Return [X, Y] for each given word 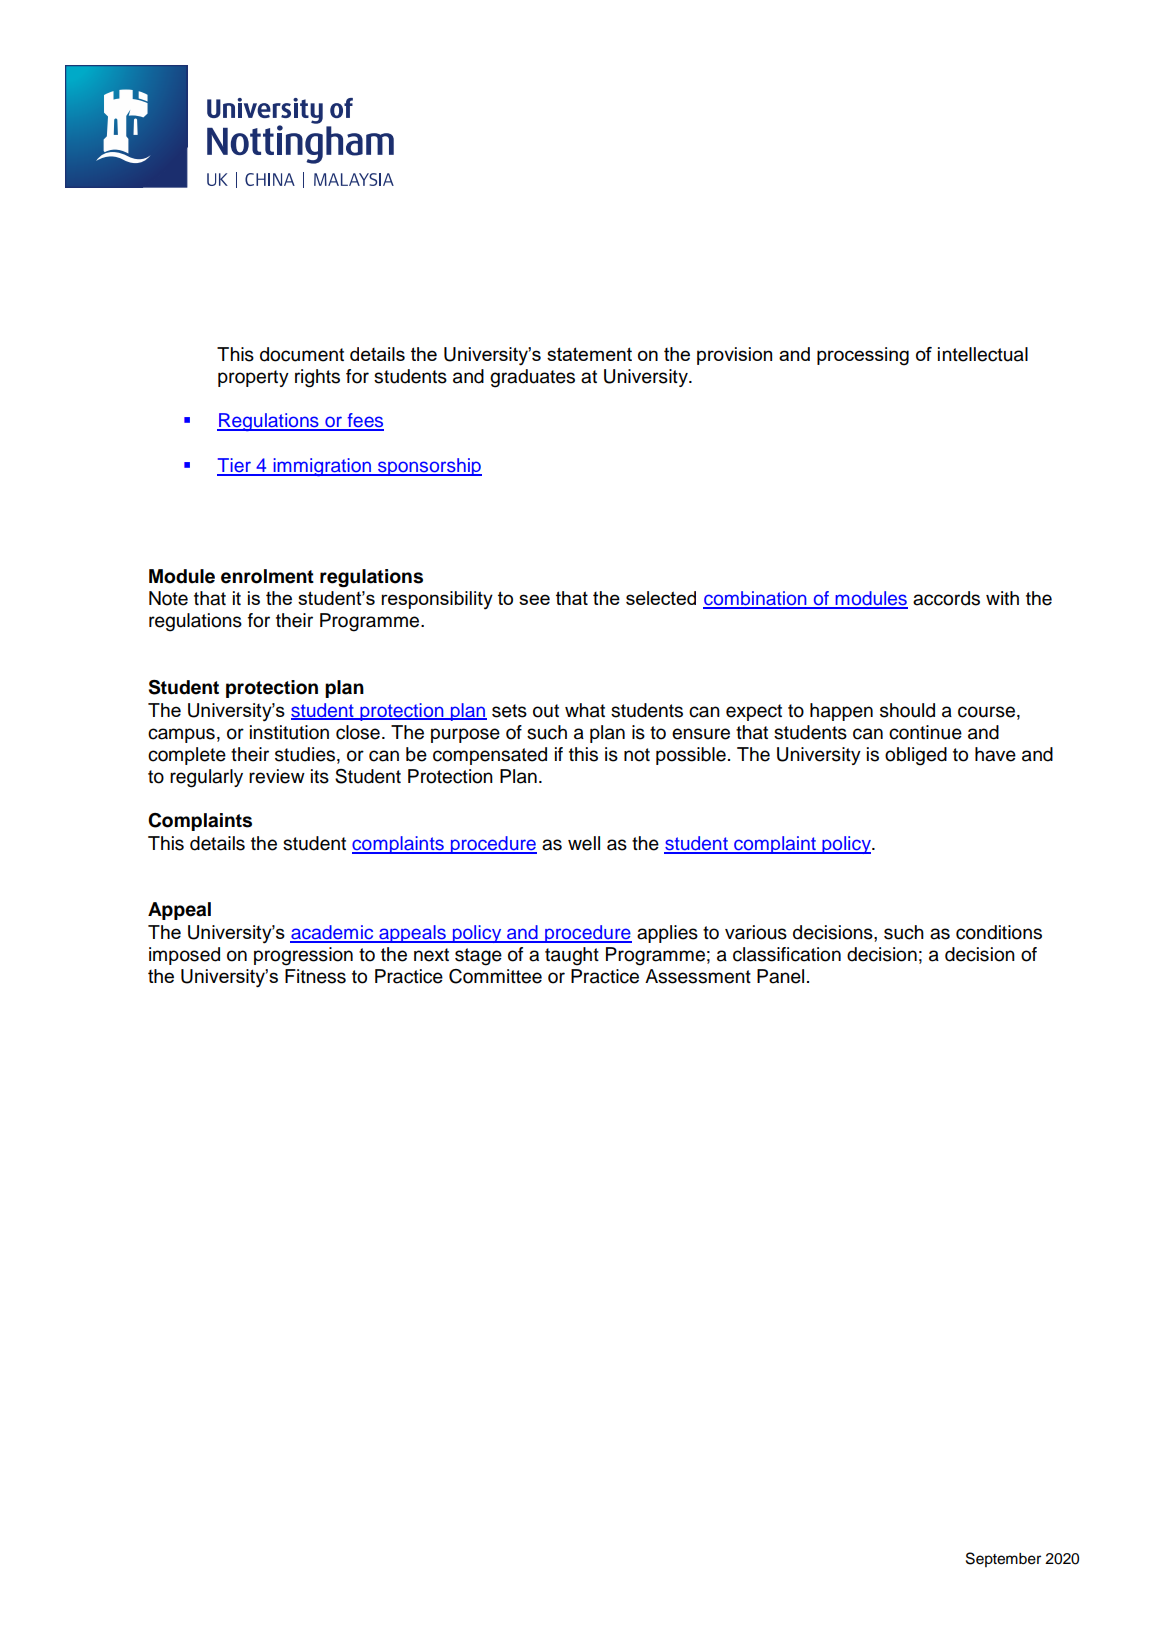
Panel [780, 976]
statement [589, 354]
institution [289, 732]
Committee [495, 976]
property [253, 378]
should [907, 710]
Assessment [698, 976]
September [1003, 1559]
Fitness [315, 976]
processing [863, 356]
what [585, 710]
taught [572, 956]
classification [787, 954]
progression [303, 956]
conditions [999, 932]
